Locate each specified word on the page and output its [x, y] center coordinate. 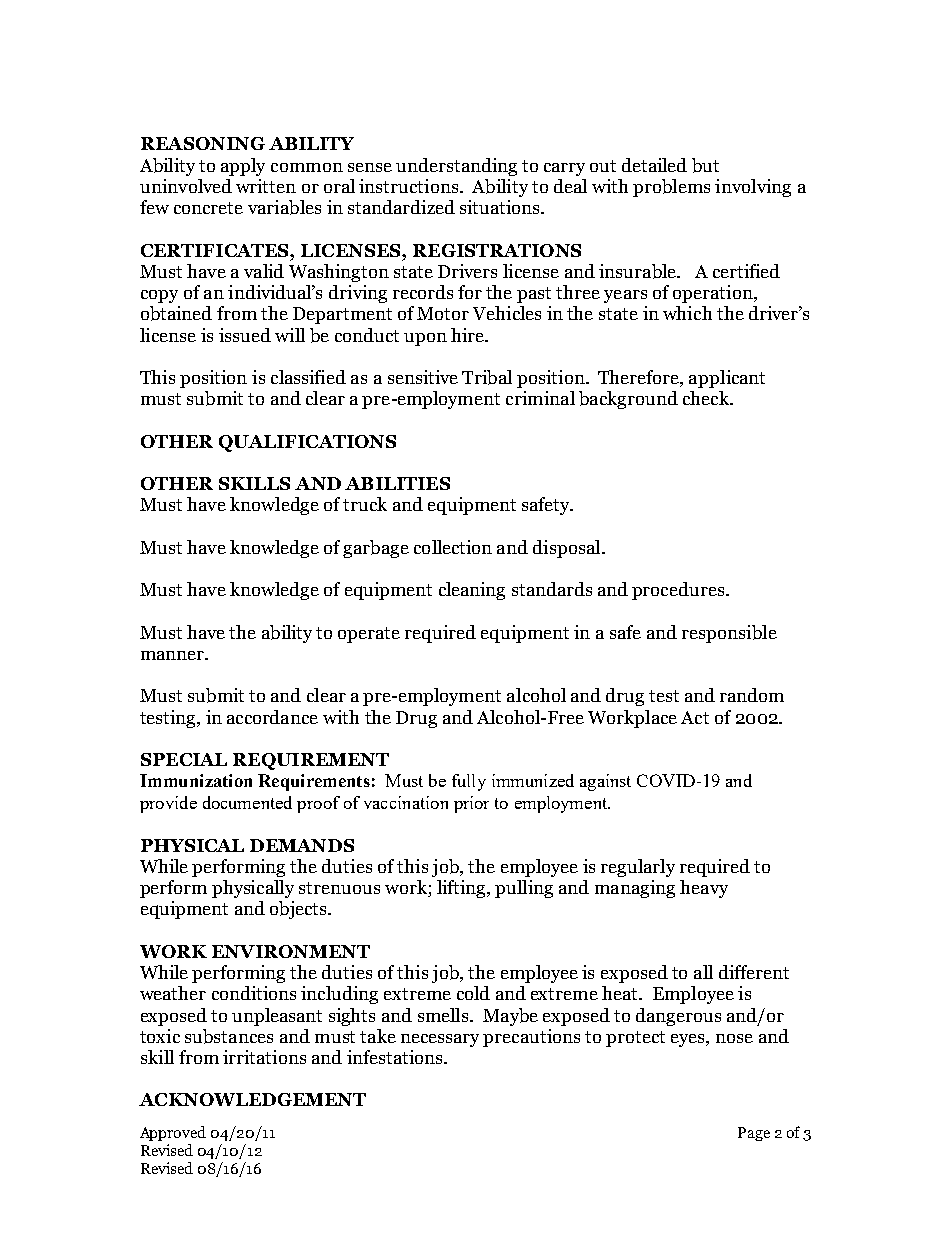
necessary [440, 1040]
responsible [729, 634]
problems [671, 188]
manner [174, 655]
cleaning [472, 591]
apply [243, 167]
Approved [173, 1133]
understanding [456, 167]
